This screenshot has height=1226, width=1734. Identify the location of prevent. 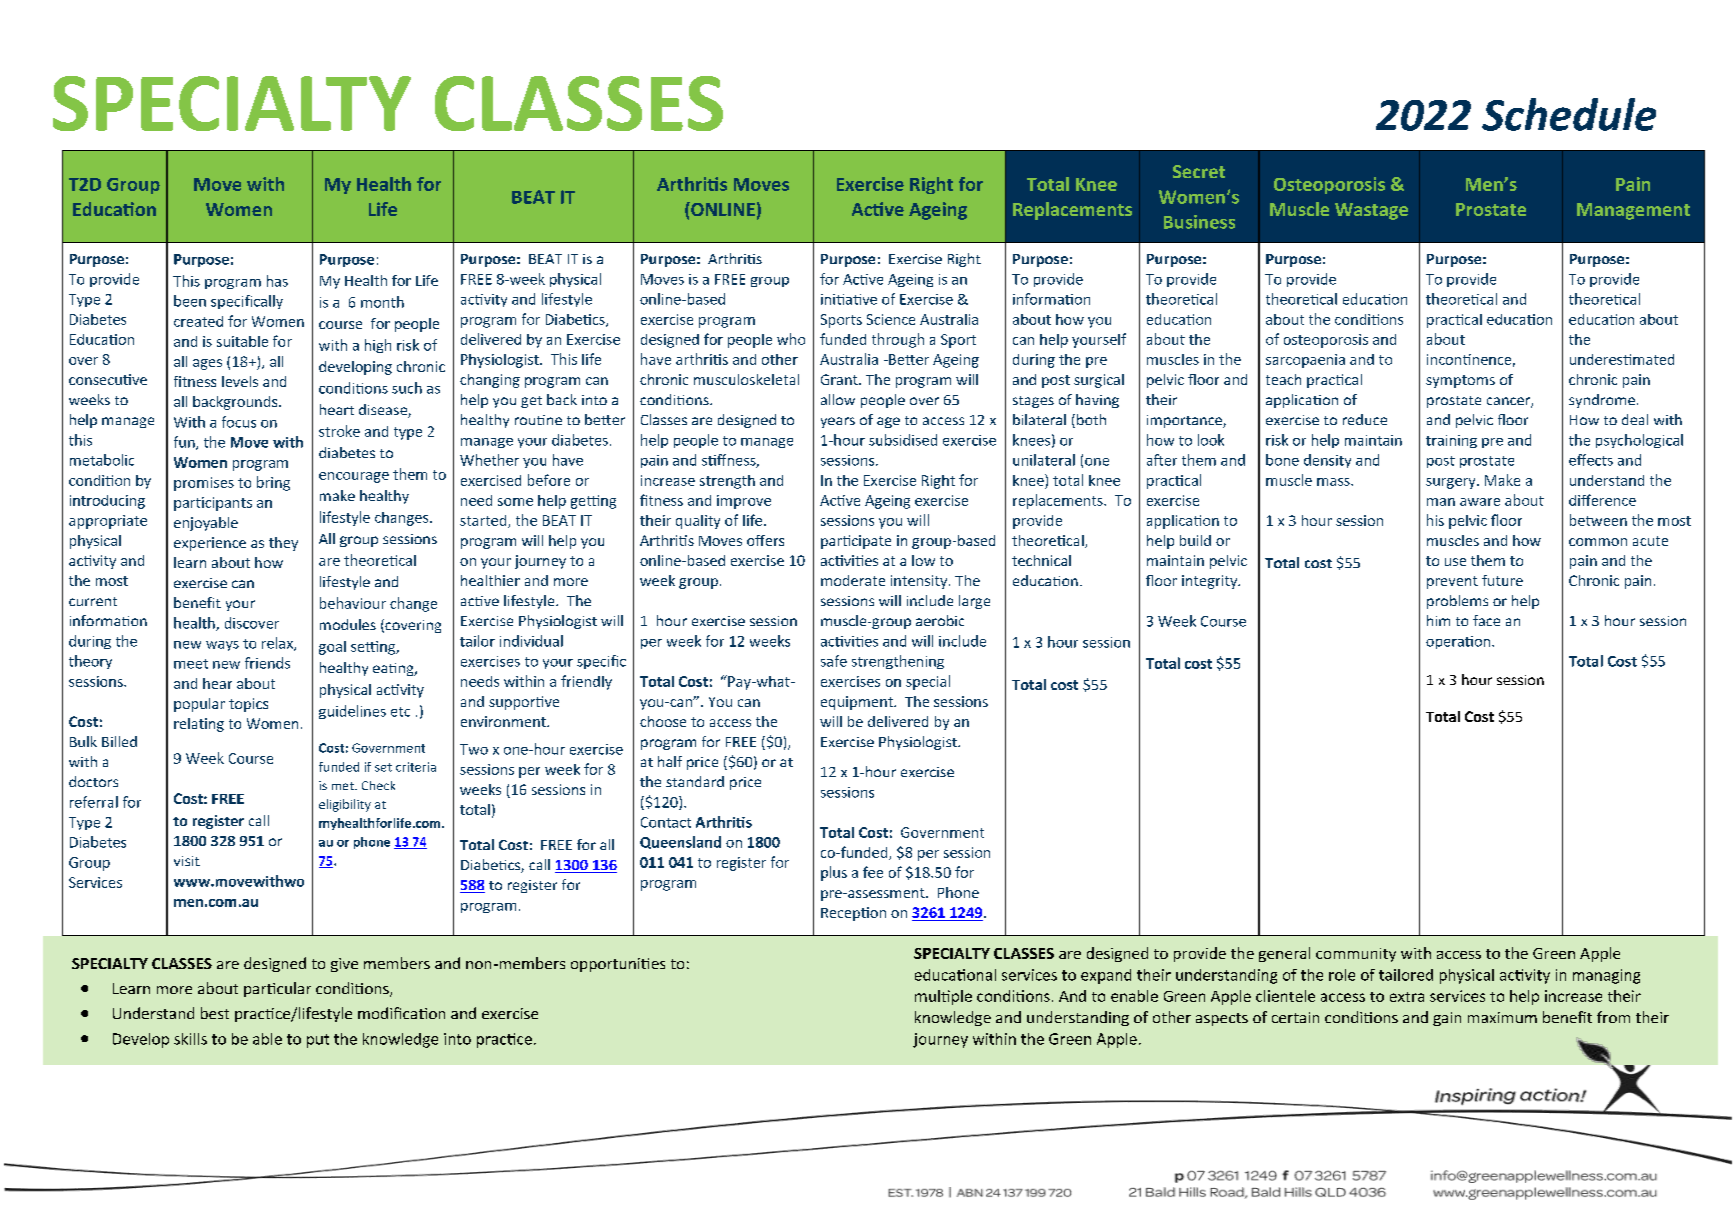
(1452, 582).
